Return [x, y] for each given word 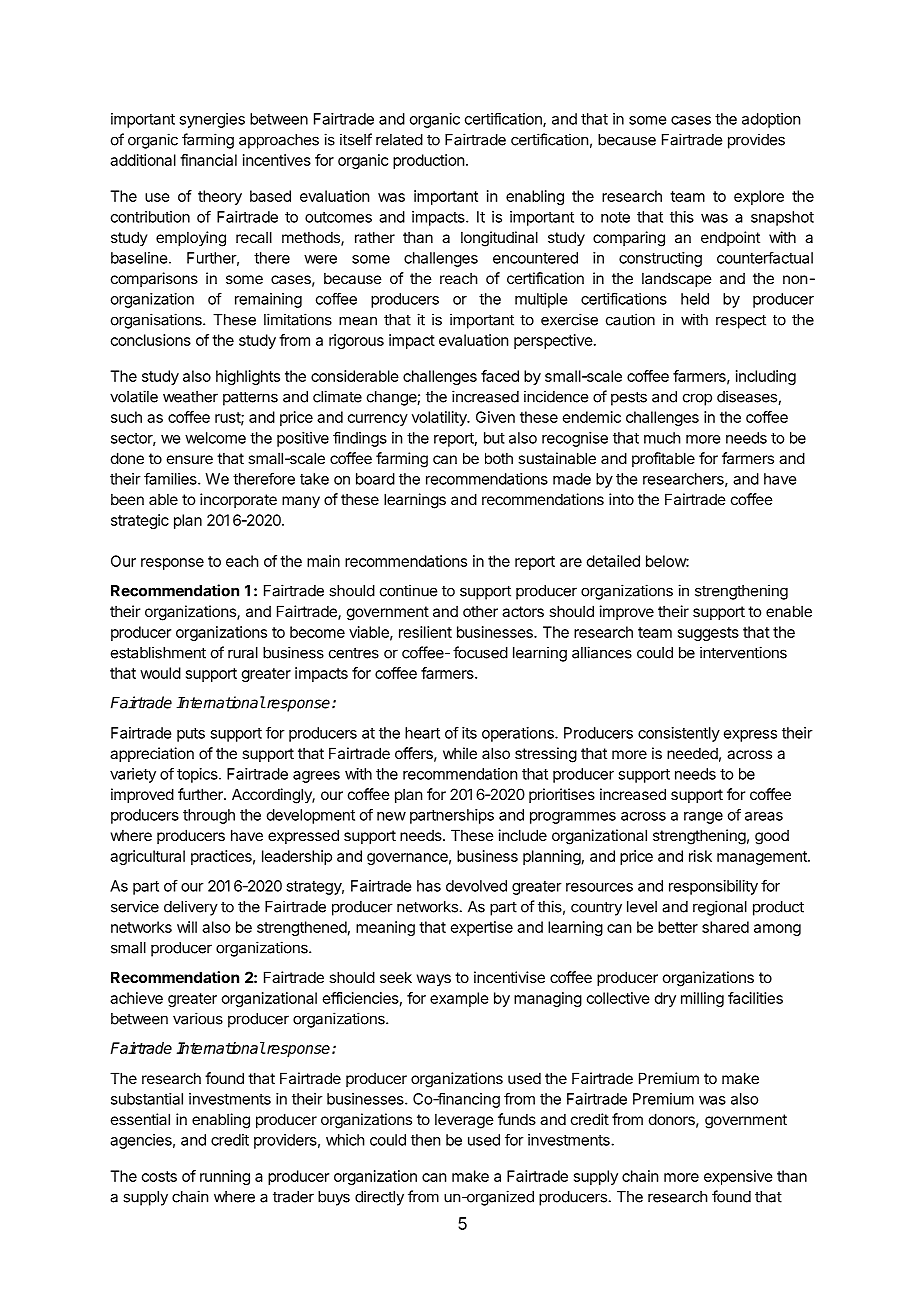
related [399, 140]
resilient [425, 632]
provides [756, 141]
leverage [464, 1121]
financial [208, 160]
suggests [708, 634]
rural [243, 653]
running [225, 1177]
